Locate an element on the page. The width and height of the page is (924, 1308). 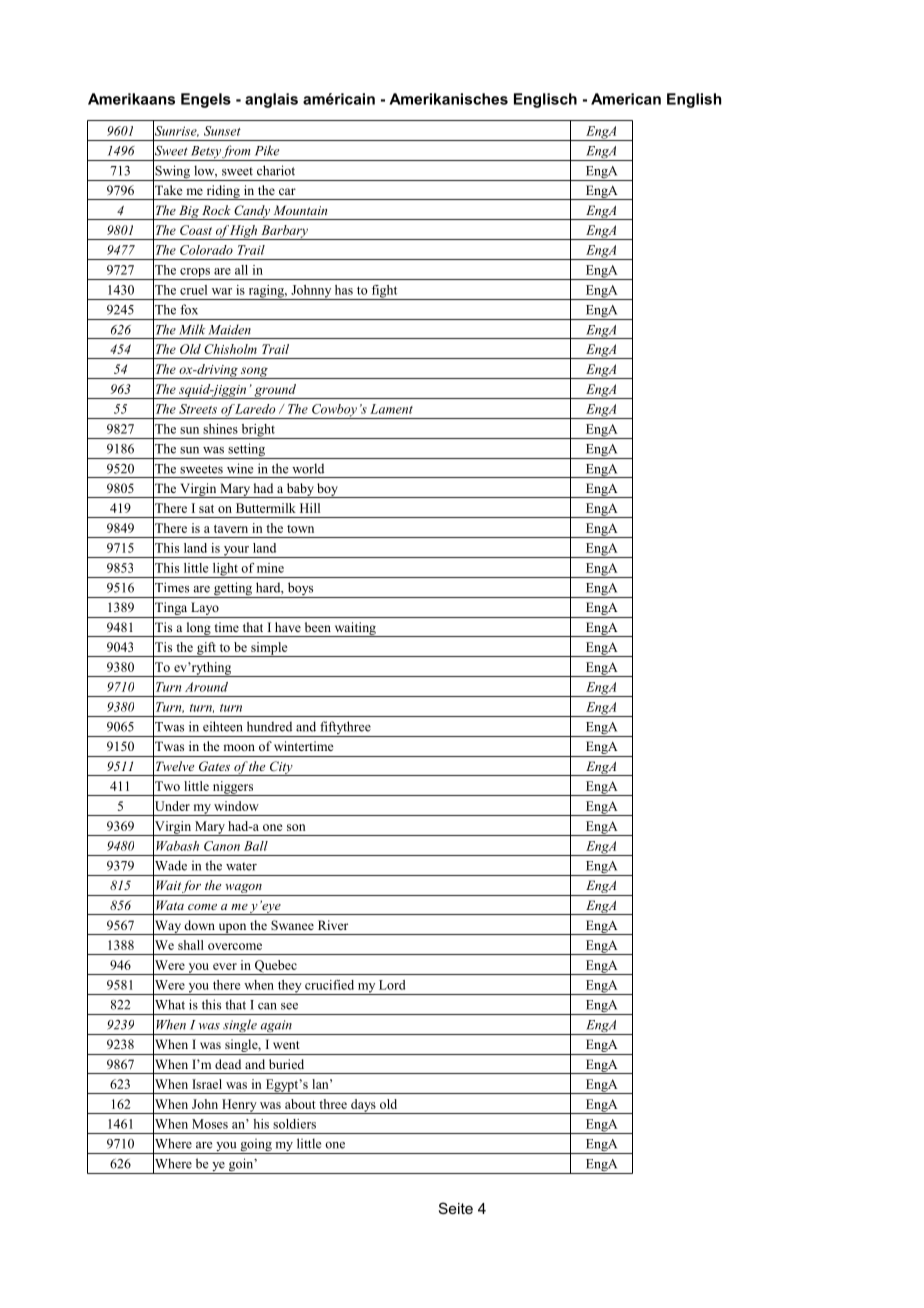
American is located at coordinates (626, 99).
